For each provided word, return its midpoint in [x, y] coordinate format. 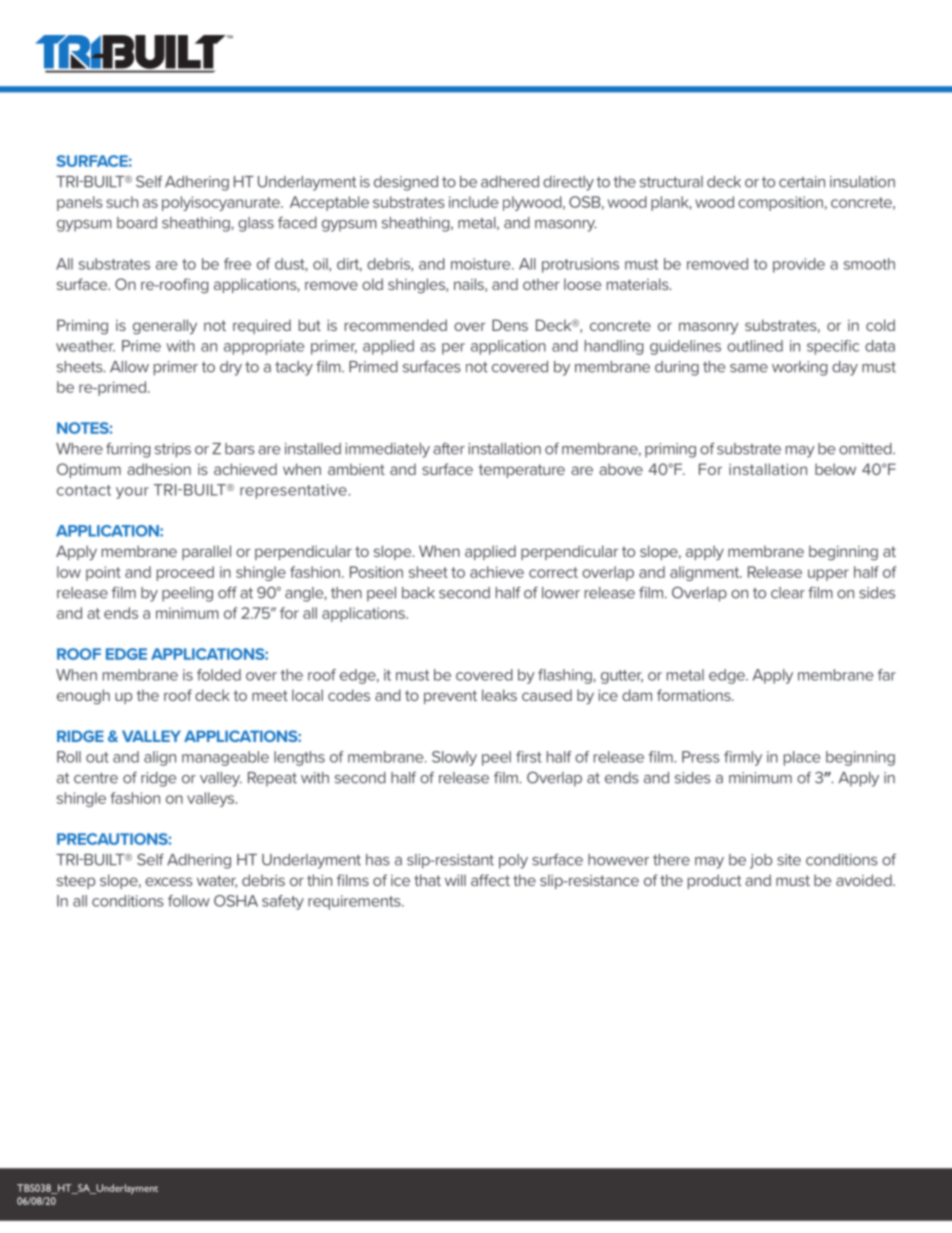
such [122, 202]
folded [219, 675]
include [474, 202]
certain [802, 182]
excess [169, 881]
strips [173, 450]
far [887, 675]
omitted [866, 449]
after [449, 448]
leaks [499, 695]
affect [490, 880]
